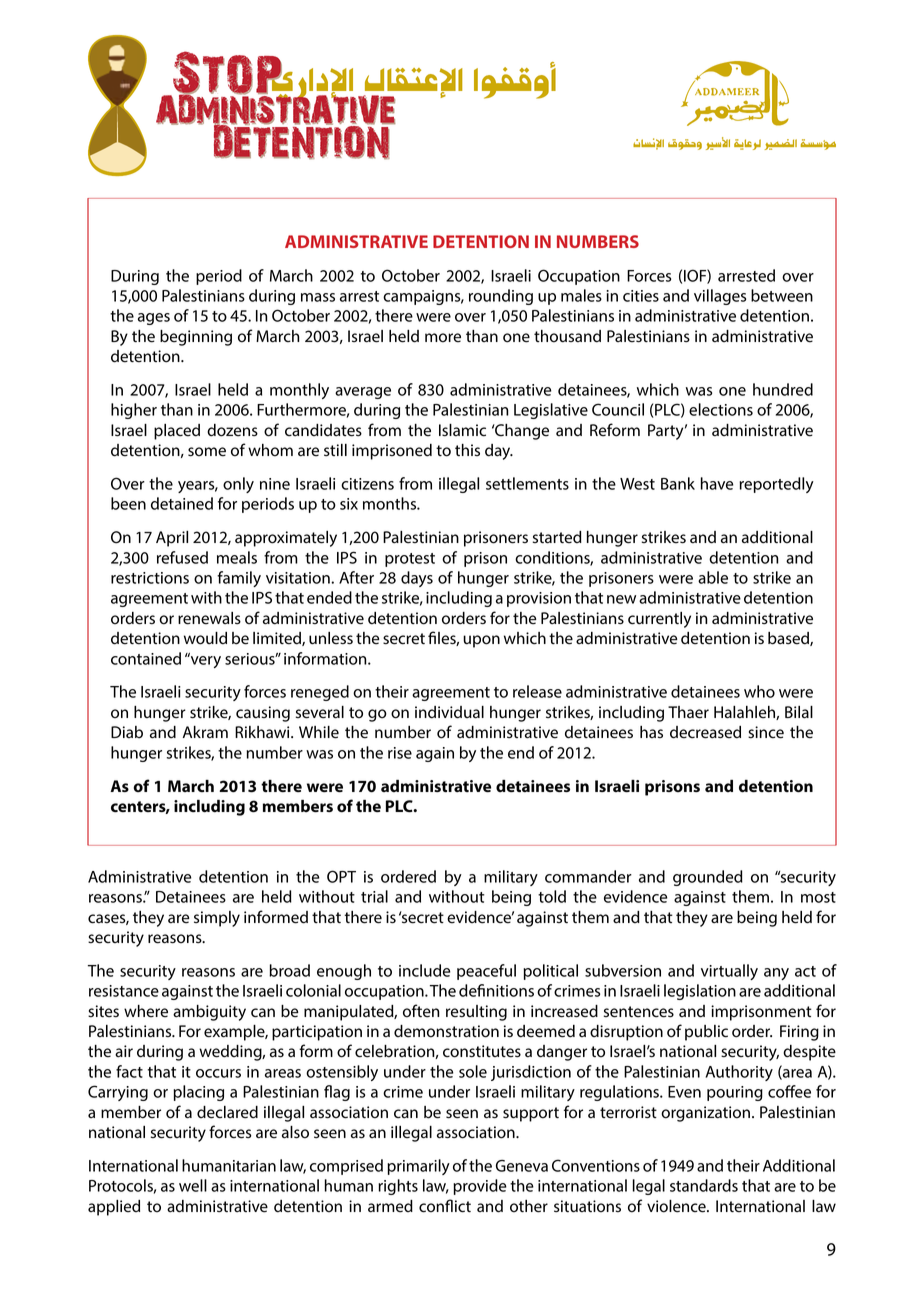 The width and height of the screenshot is (924, 1308). Describe the element at coordinates (263, 714) in the screenshot. I see `causing` at that location.
